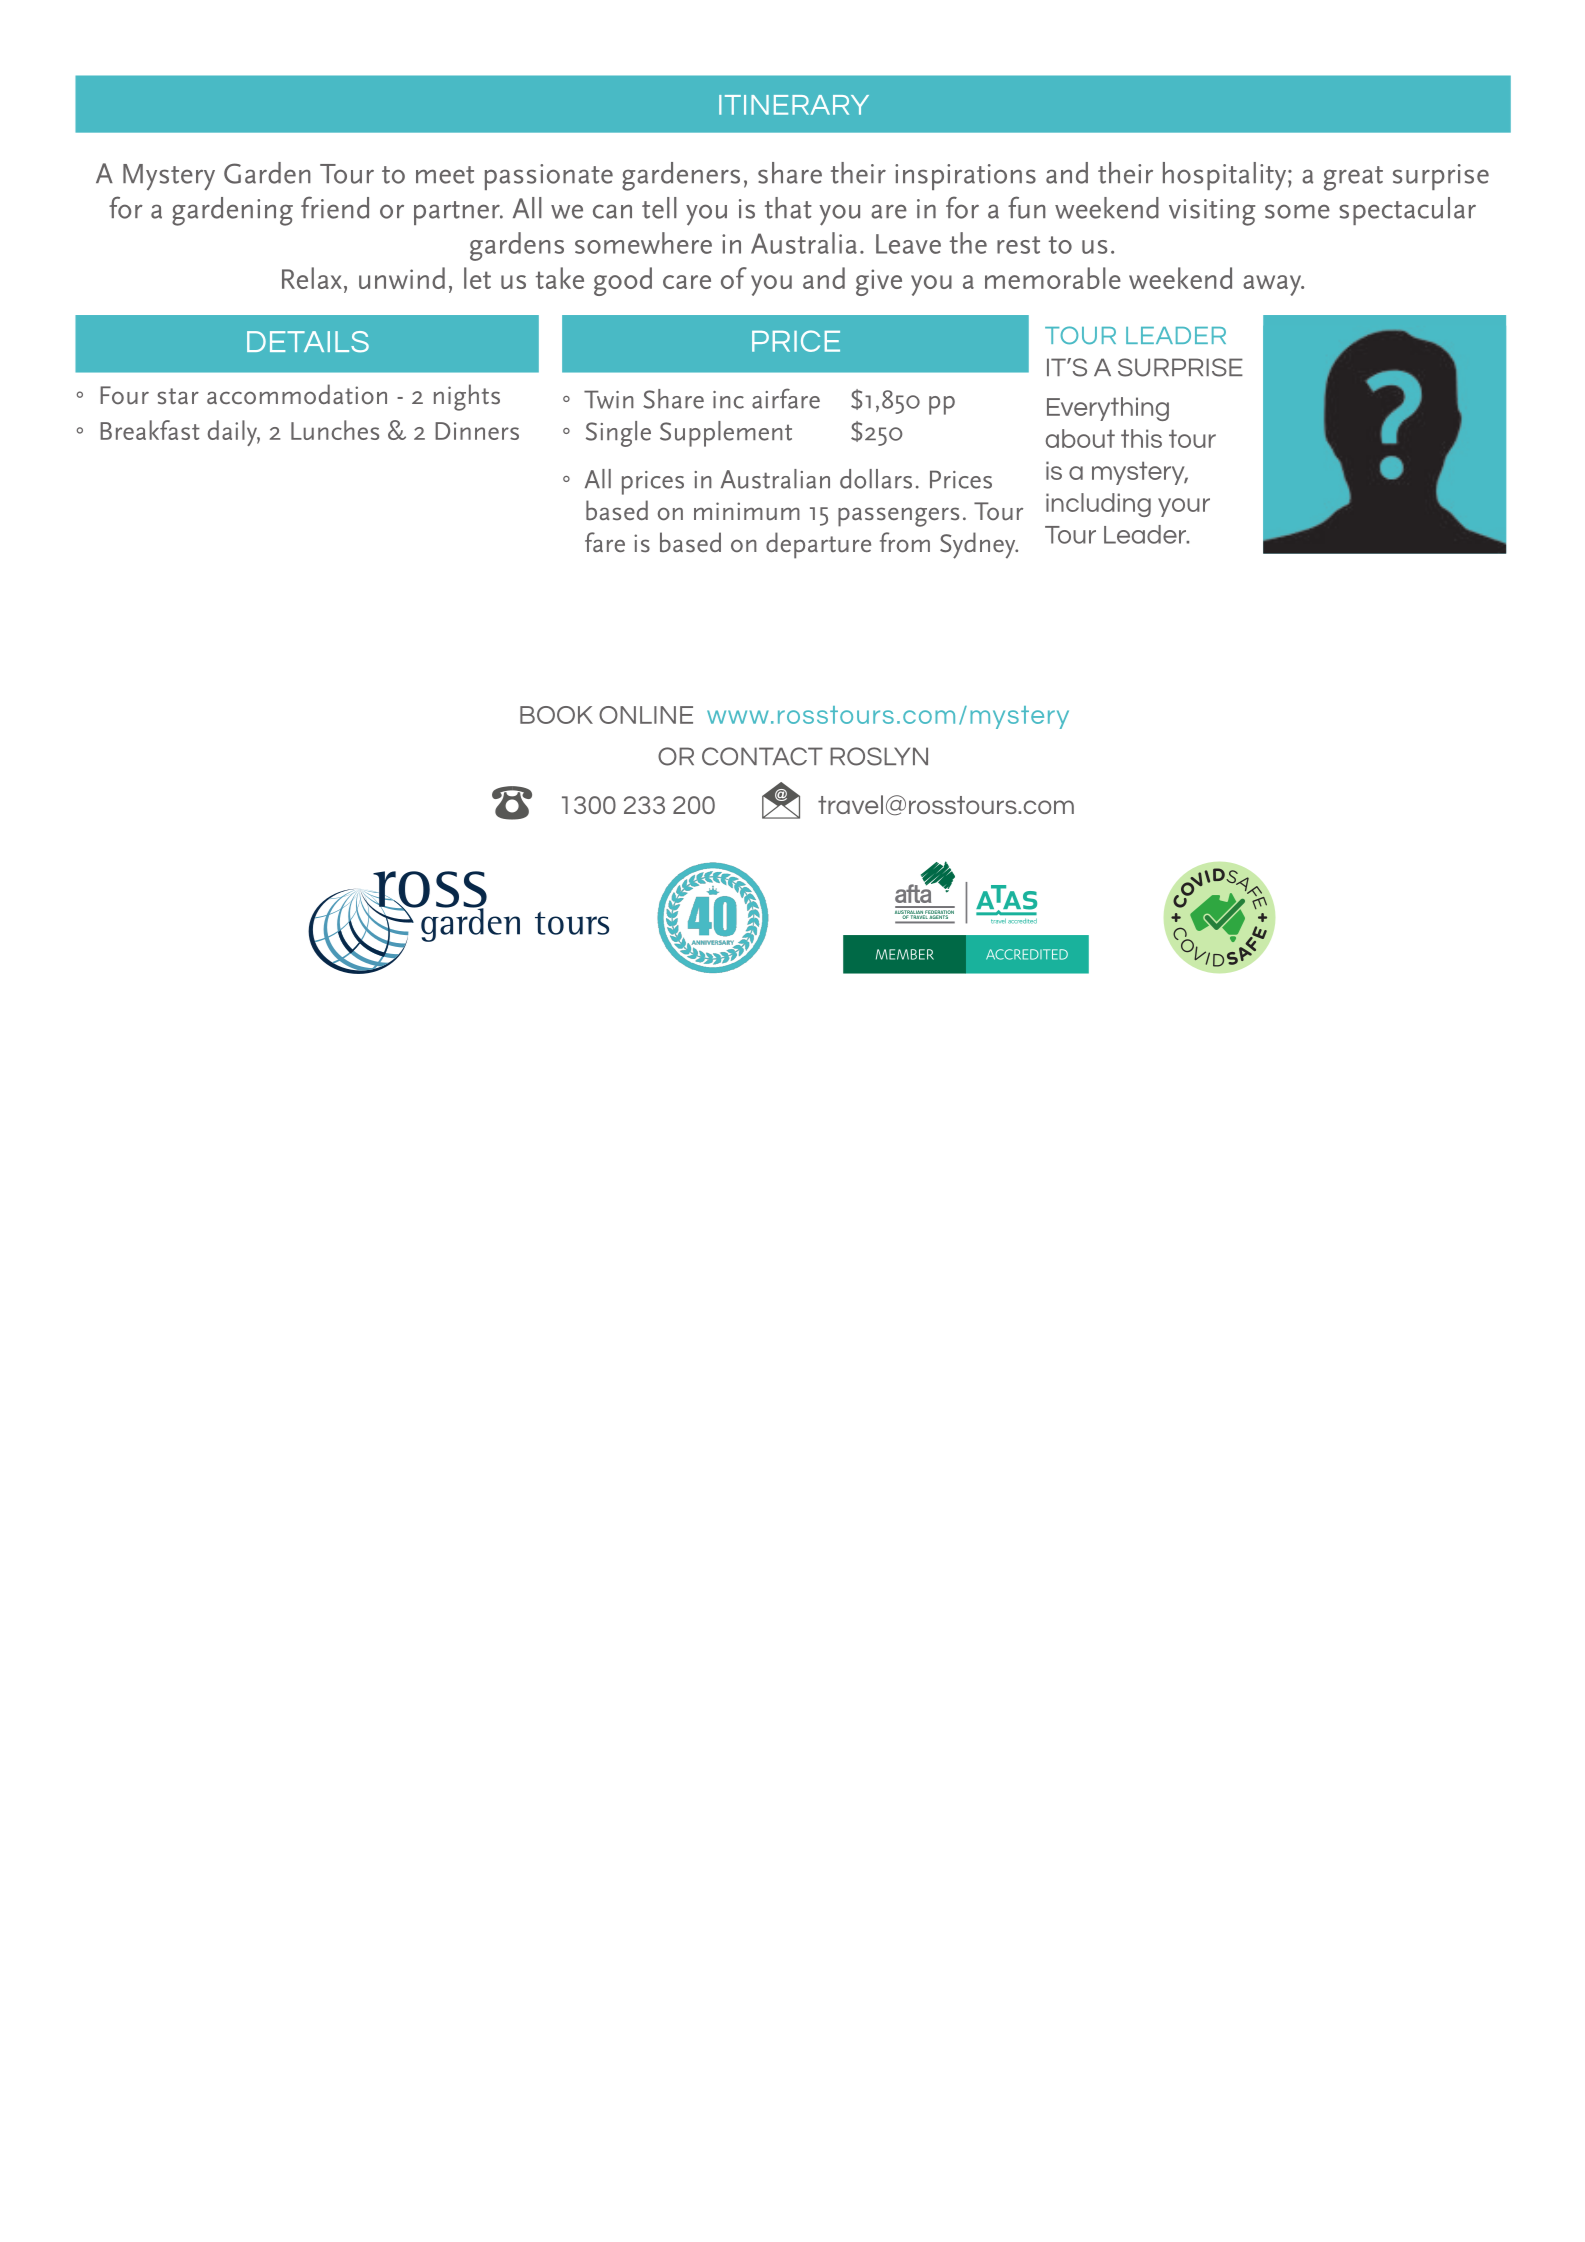 The height and width of the screenshot is (2242, 1585). What do you see at coordinates (687, 282) in the screenshot?
I see `care` at bounding box center [687, 282].
